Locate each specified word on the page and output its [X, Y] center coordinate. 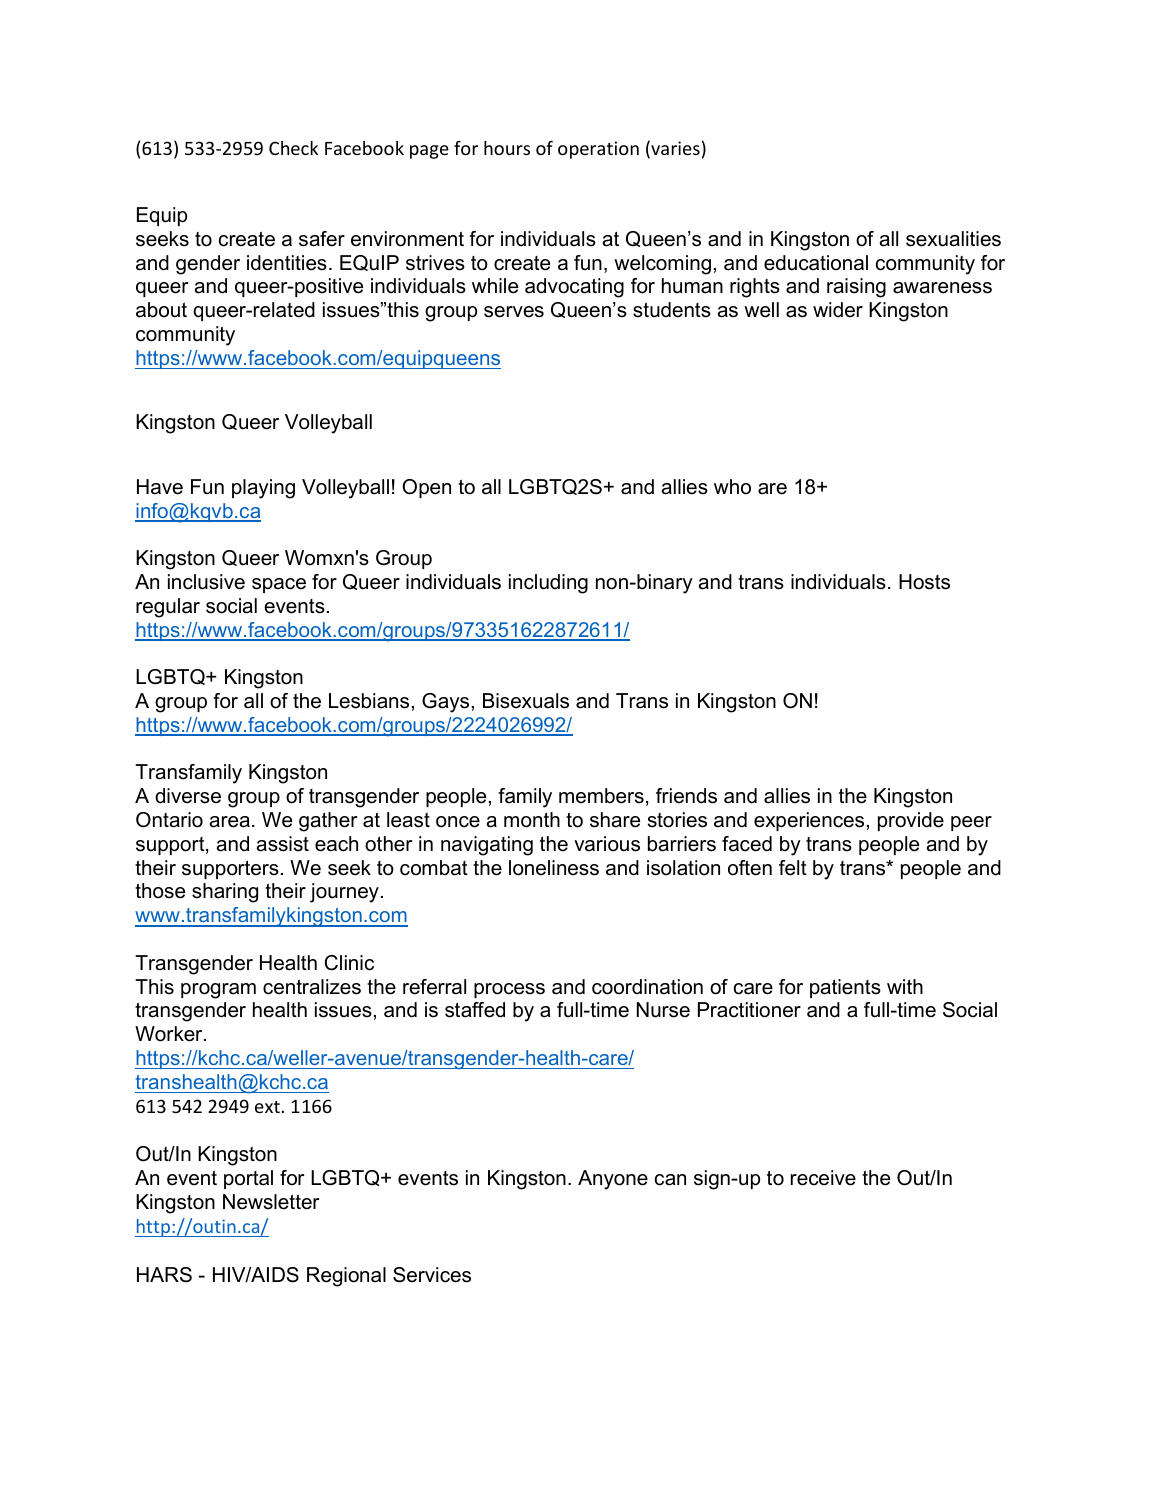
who [732, 487]
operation [598, 150]
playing [263, 489]
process [509, 990]
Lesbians [369, 701]
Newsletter [271, 1202]
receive [823, 1178]
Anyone [613, 1180]
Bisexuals [526, 701]
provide [911, 821]
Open [426, 488]
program [218, 991]
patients [845, 988]
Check [293, 148]
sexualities [953, 239]
